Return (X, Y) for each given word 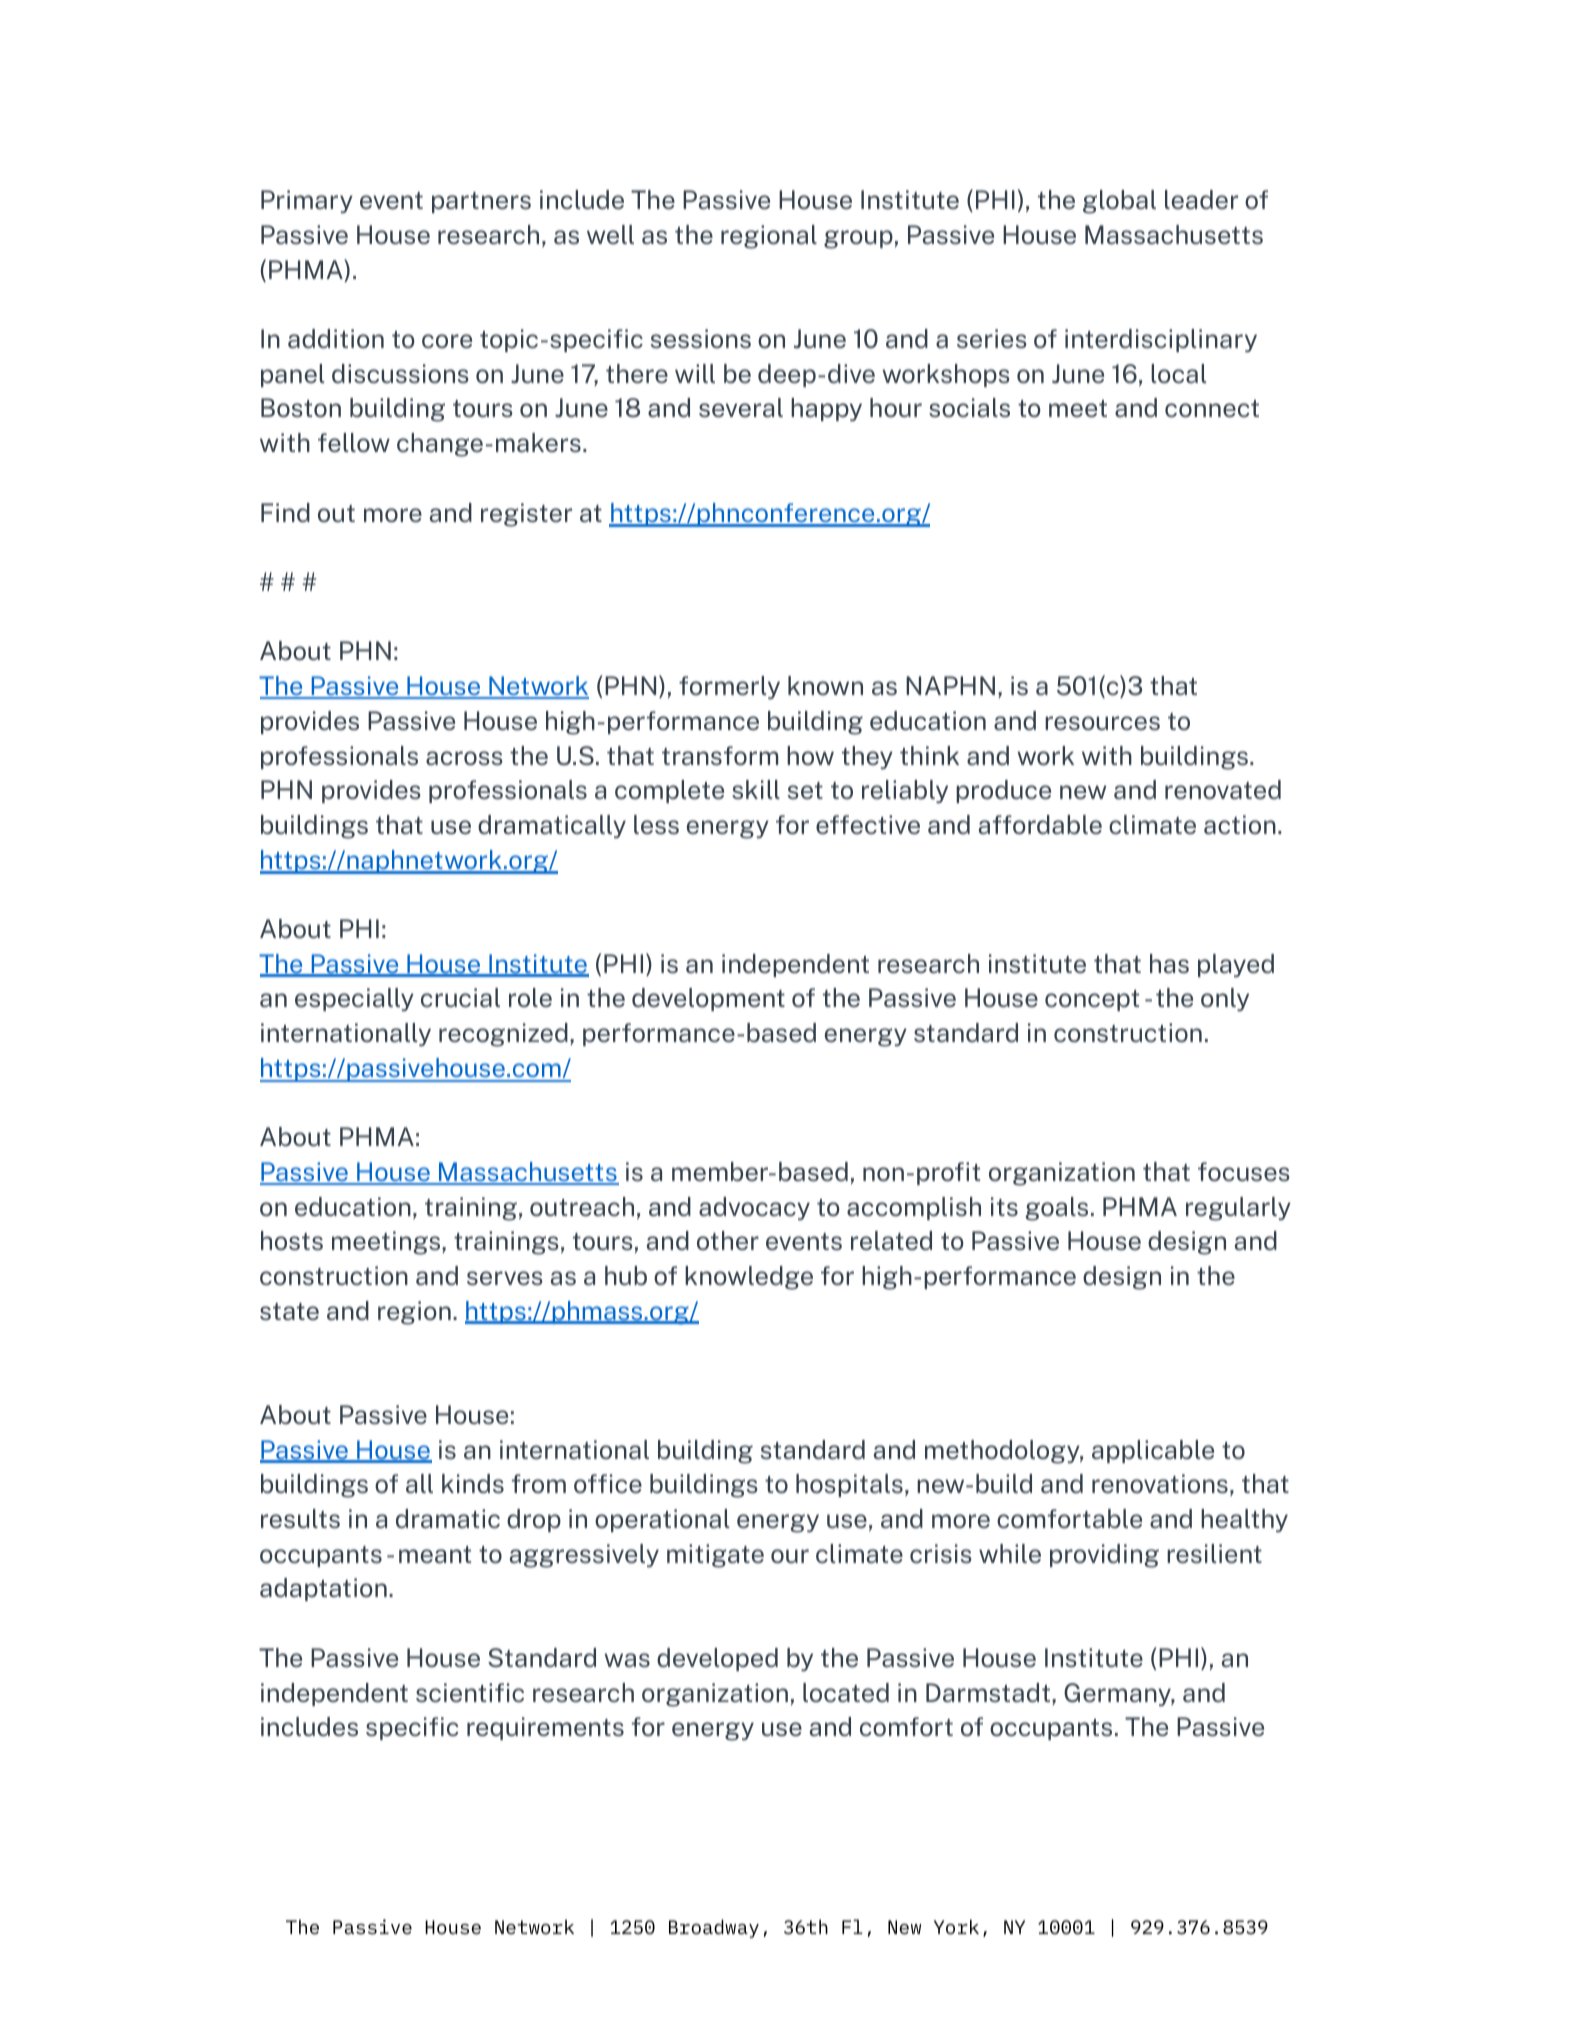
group (858, 239)
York (956, 1927)
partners (481, 202)
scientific (470, 1693)
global (1119, 202)
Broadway (714, 1928)
